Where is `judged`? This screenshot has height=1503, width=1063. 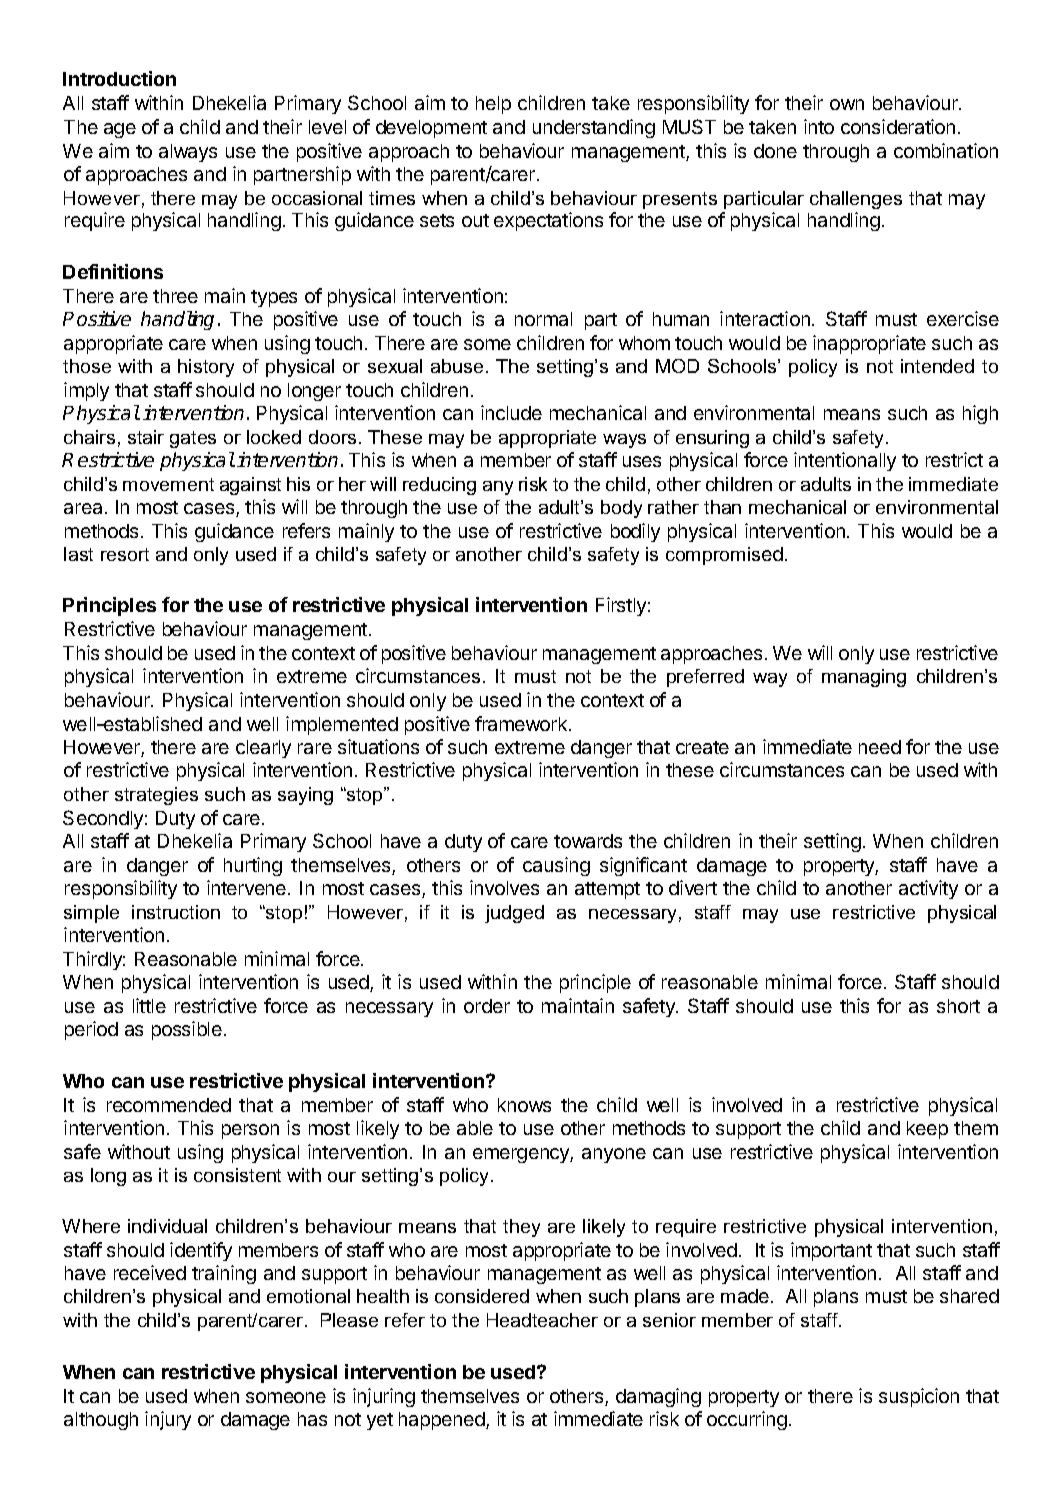
judged is located at coordinates (514, 914).
